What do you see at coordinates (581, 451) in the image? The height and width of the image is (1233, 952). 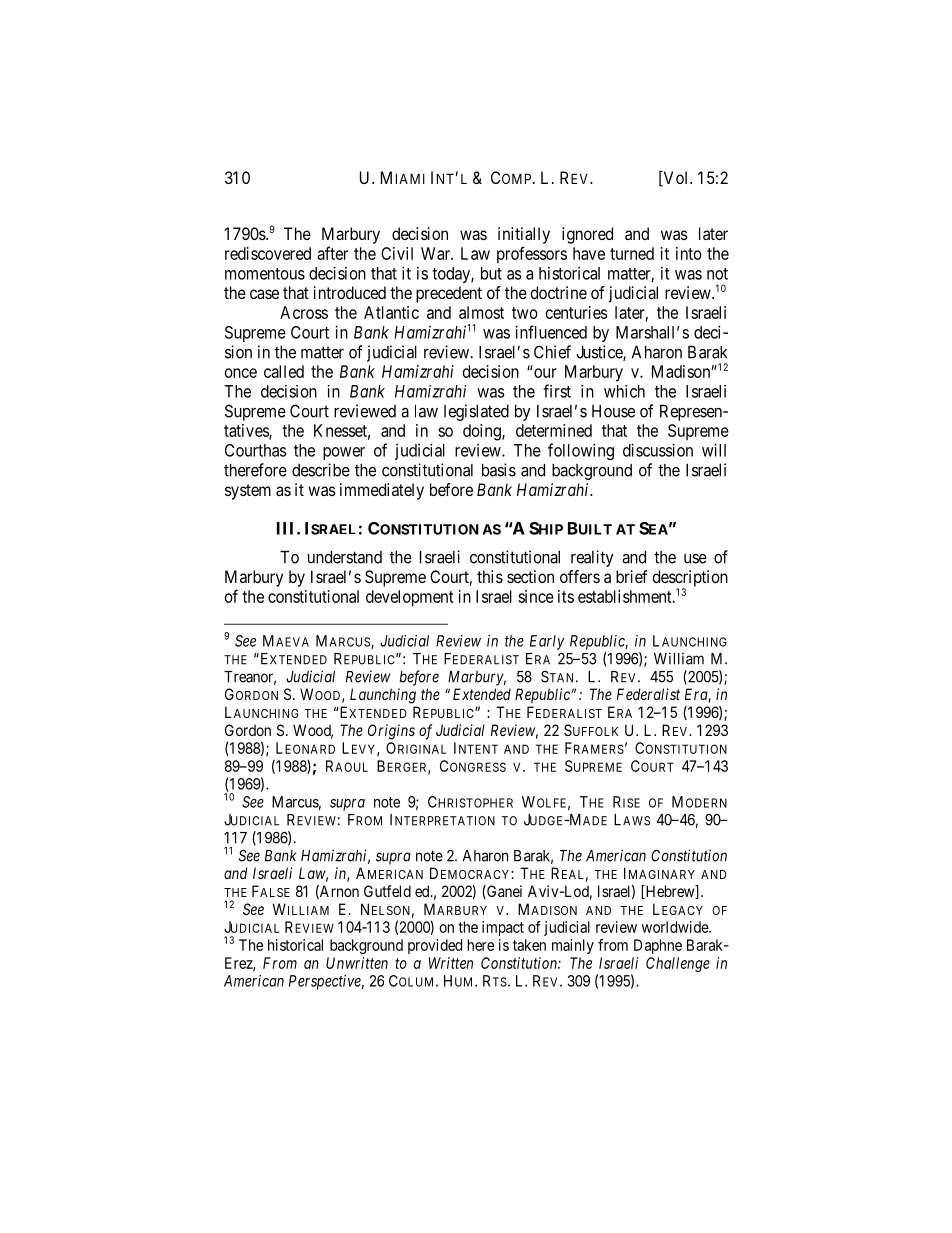 I see `following` at bounding box center [581, 451].
